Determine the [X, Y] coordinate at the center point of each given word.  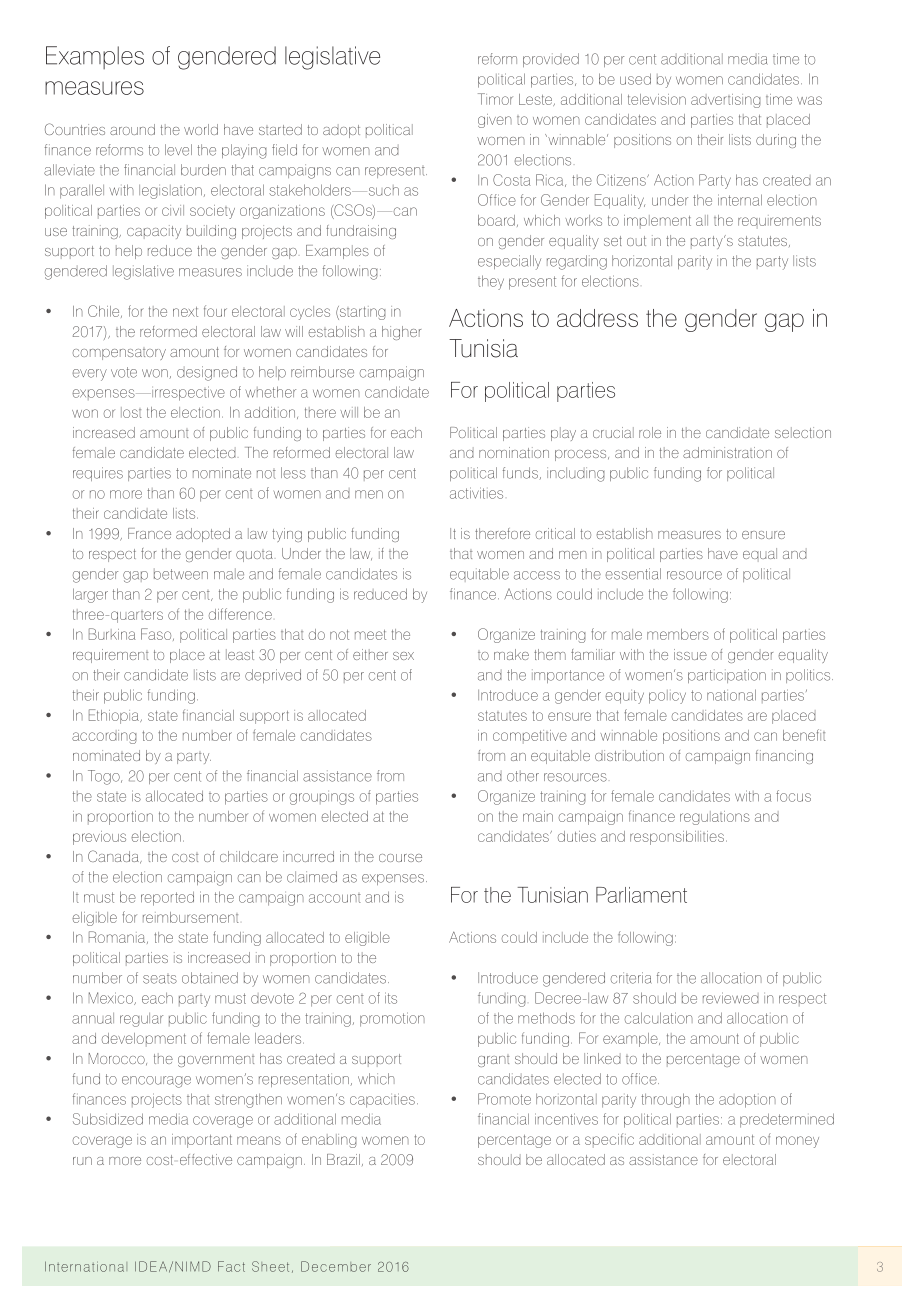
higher [401, 333]
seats [160, 979]
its [391, 998]
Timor [495, 99]
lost [131, 412]
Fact [231, 1266]
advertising [726, 101]
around [132, 129]
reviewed [731, 998]
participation [727, 676]
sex [403, 656]
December [336, 1266]
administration [727, 452]
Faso [157, 634]
